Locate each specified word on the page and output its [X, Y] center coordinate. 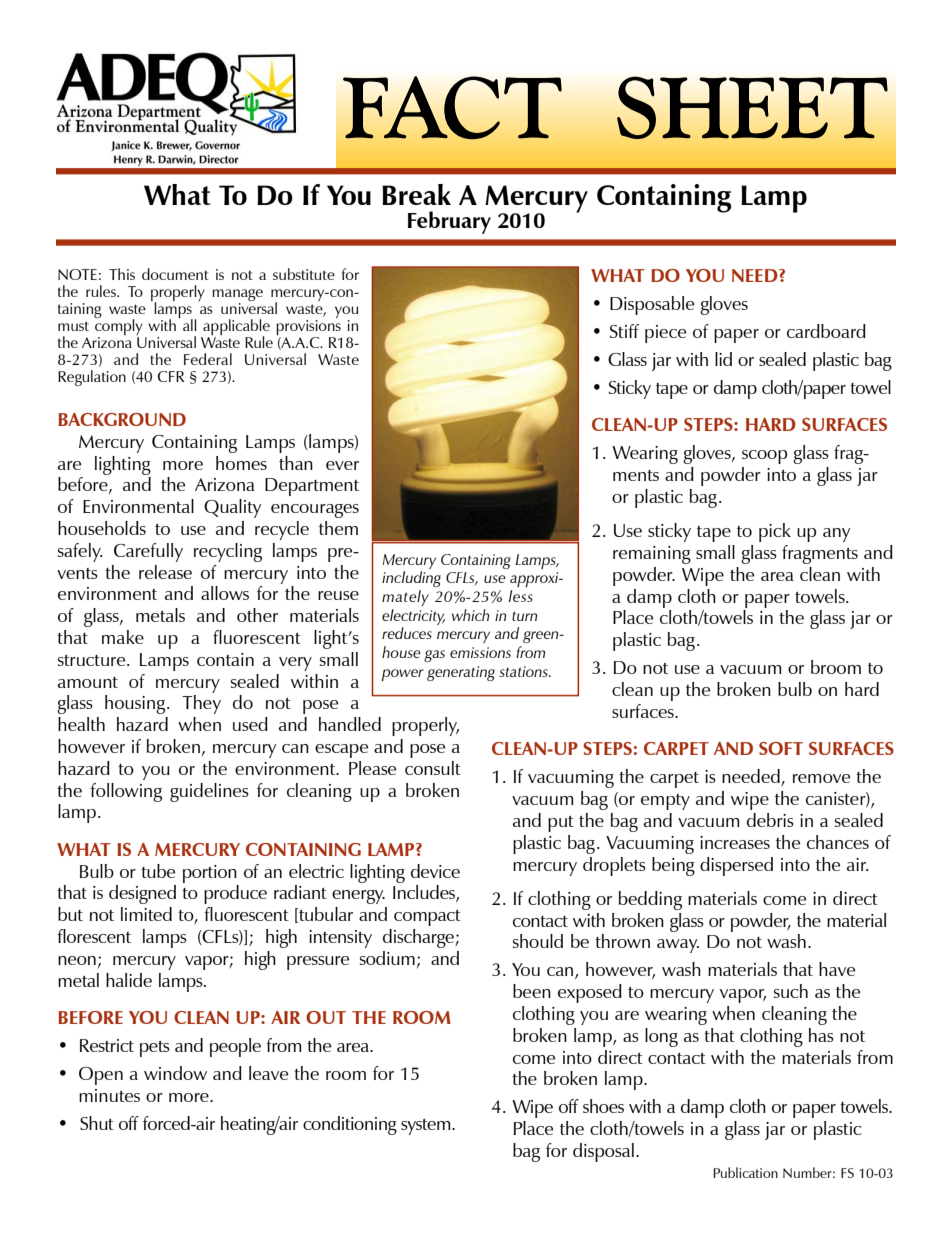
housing [135, 704]
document [175, 274]
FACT [452, 108]
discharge [419, 938]
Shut [97, 1123]
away [678, 946]
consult [433, 768]
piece [665, 334]
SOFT [781, 748]
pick [775, 532]
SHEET [752, 108]
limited [146, 914]
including [411, 579]
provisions [308, 329]
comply [119, 327]
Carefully [148, 552]
